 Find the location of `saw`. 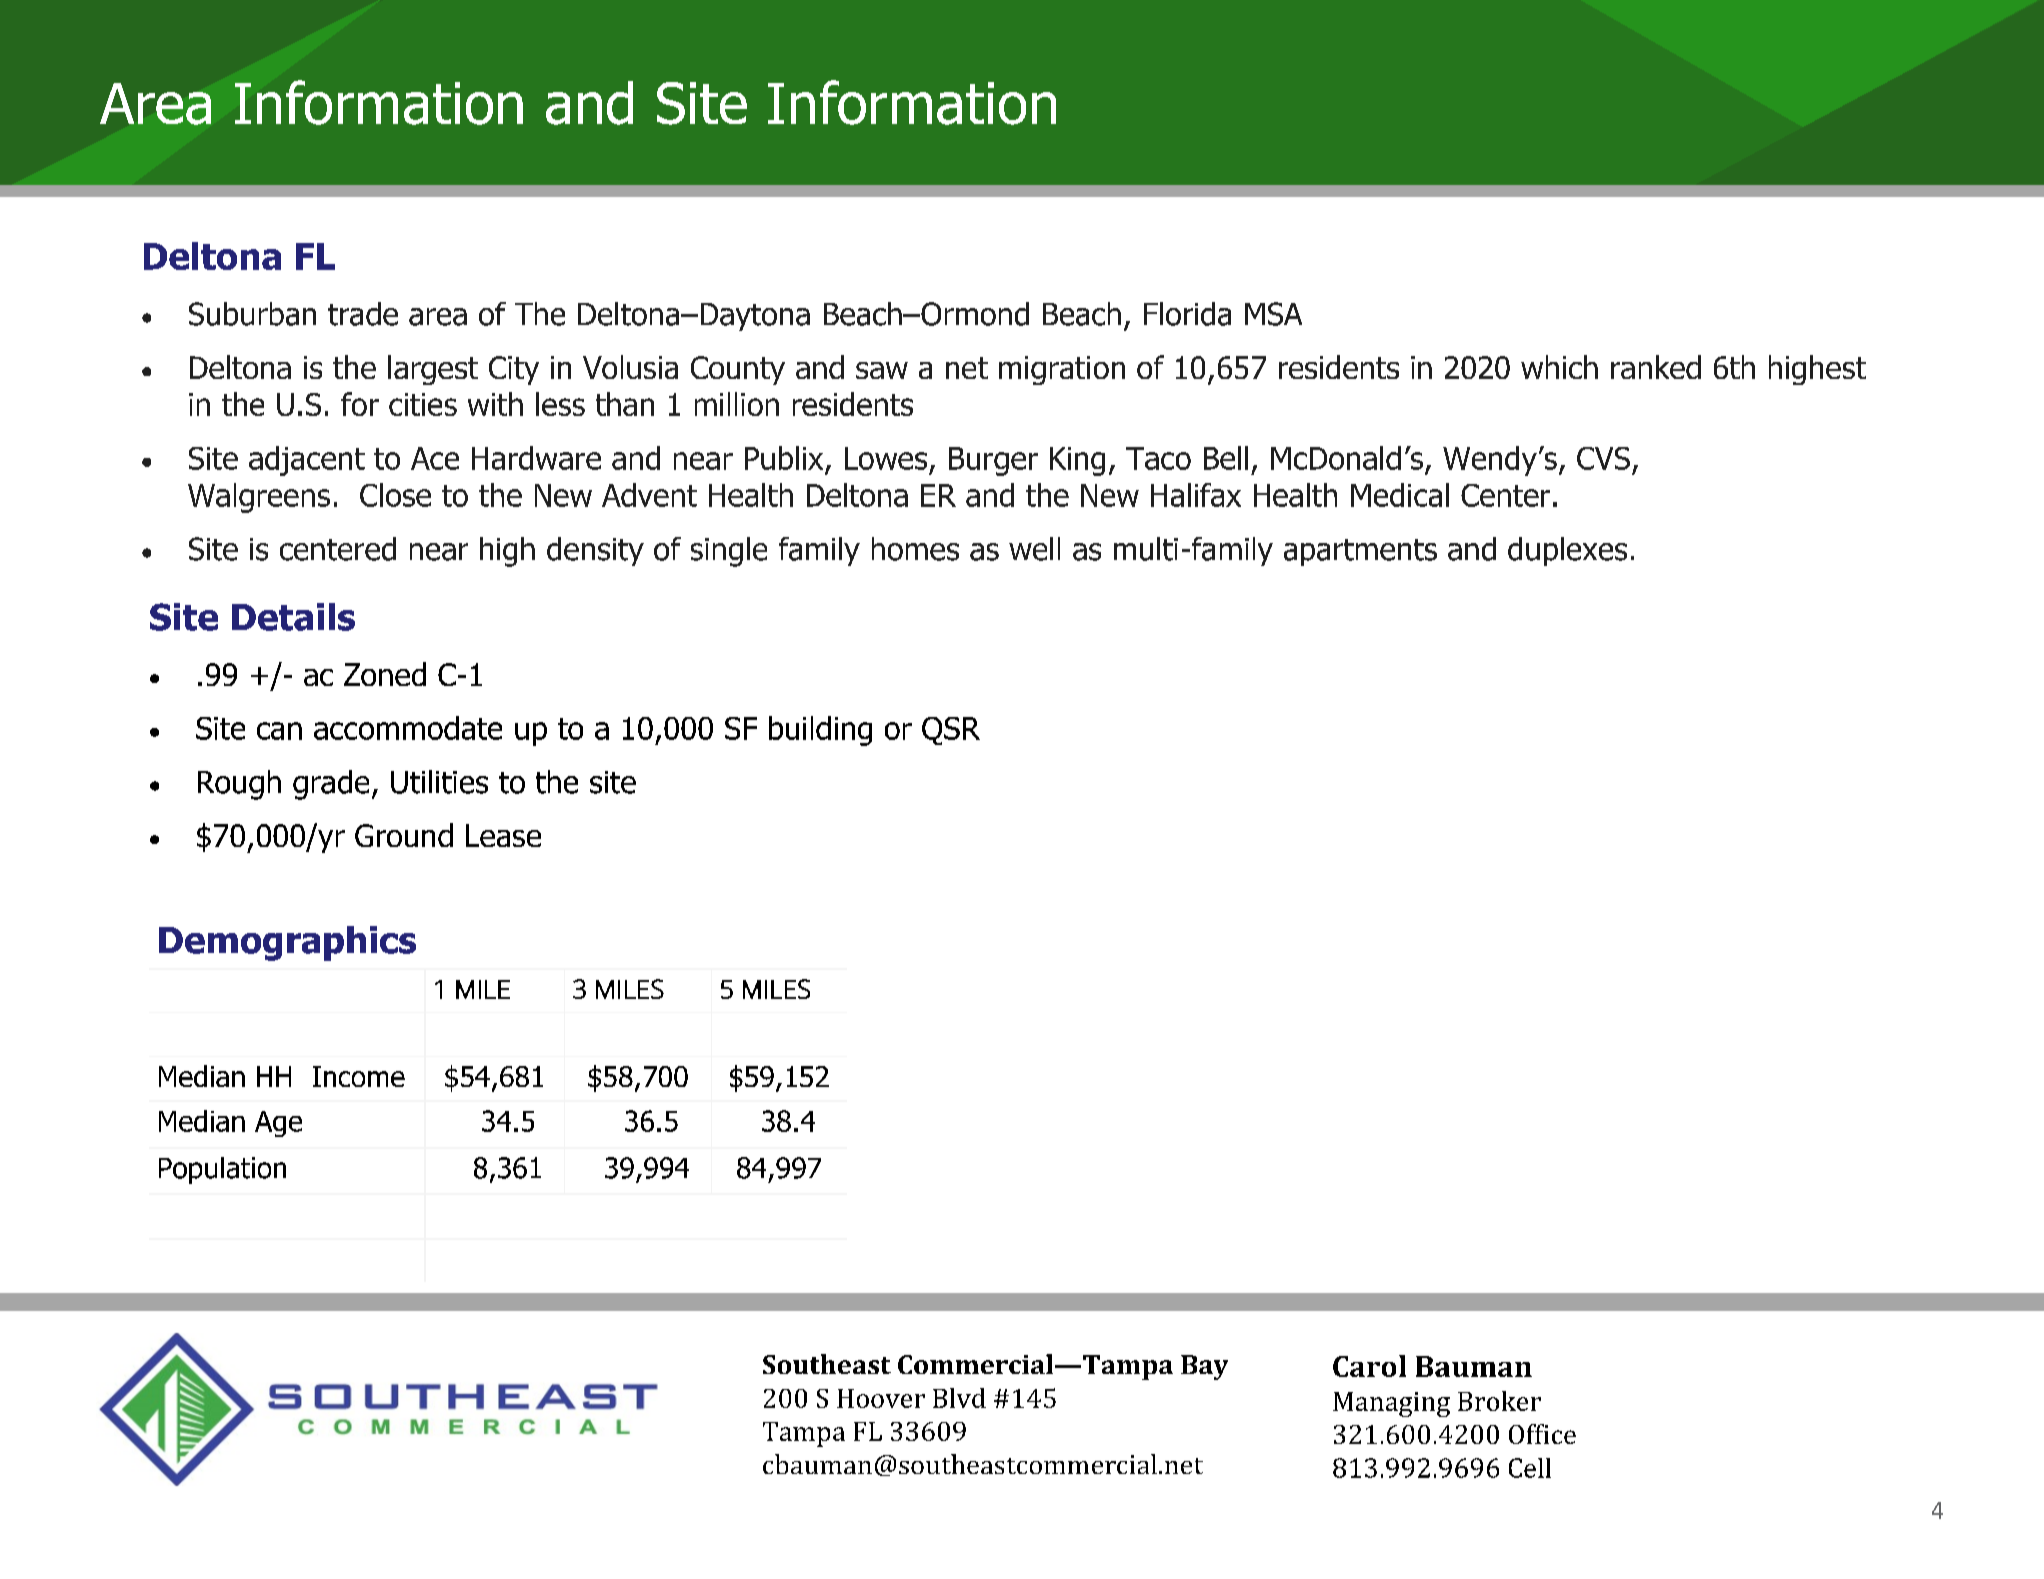

saw is located at coordinates (882, 370).
